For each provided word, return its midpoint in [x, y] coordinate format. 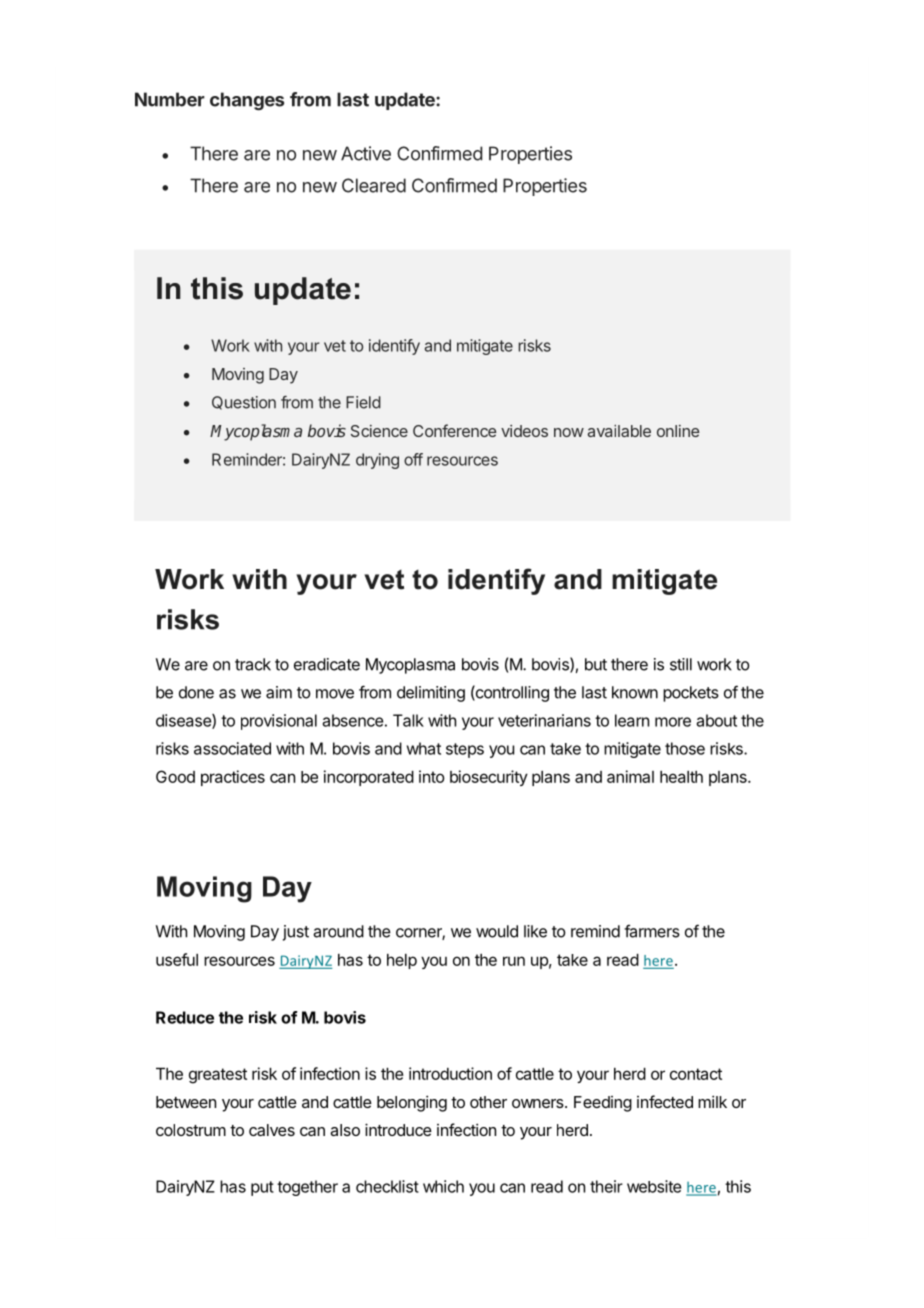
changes [247, 101]
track [253, 664]
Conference [455, 430]
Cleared [374, 185]
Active [366, 153]
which [443, 1186]
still [681, 664]
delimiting [431, 694]
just [296, 933]
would [497, 931]
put [262, 1188]
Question [244, 403]
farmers [652, 931]
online [678, 431]
